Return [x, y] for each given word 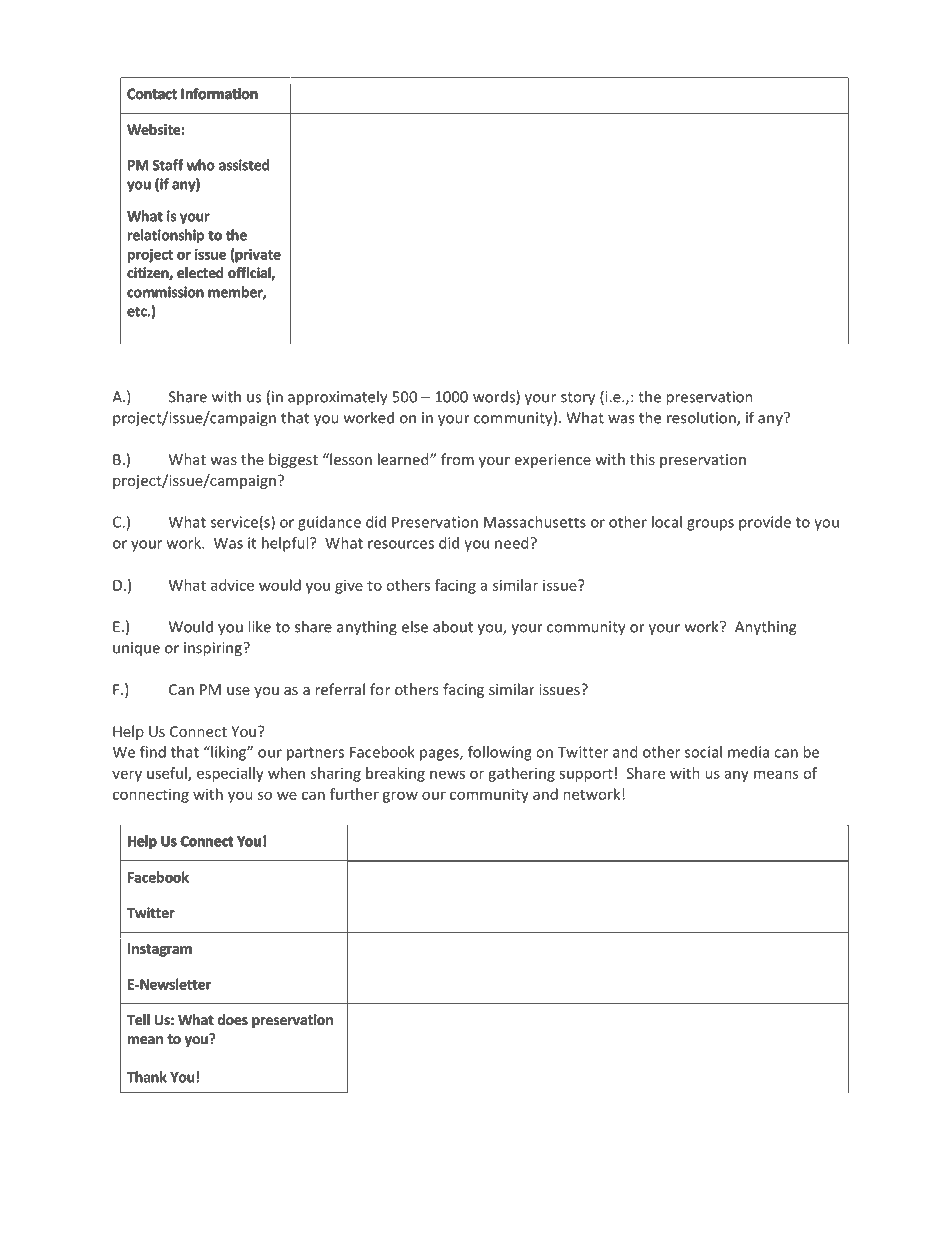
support [586, 775]
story [578, 399]
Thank [147, 1077]
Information [220, 93]
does [233, 1019]
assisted [244, 165]
